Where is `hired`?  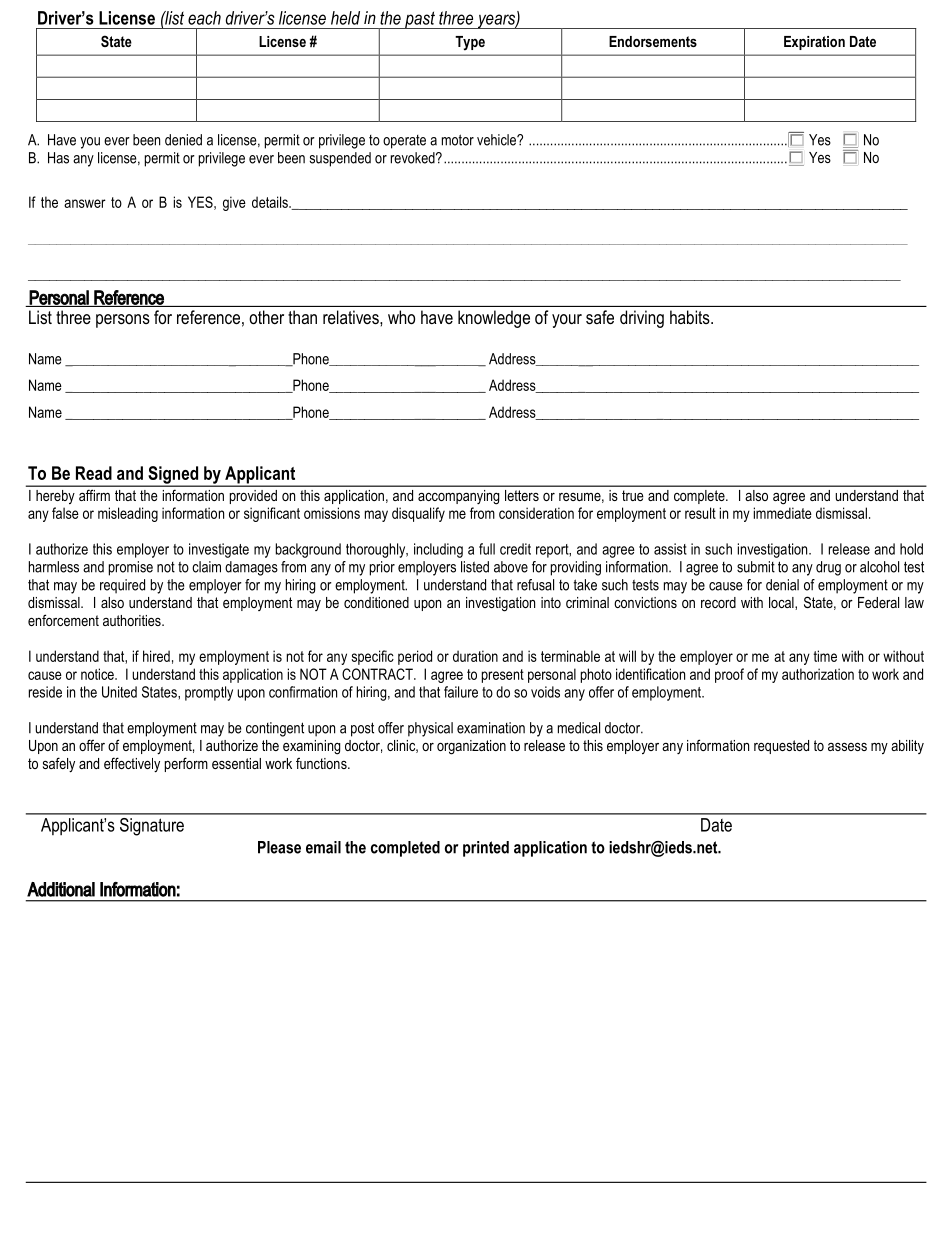
hired is located at coordinates (156, 656).
